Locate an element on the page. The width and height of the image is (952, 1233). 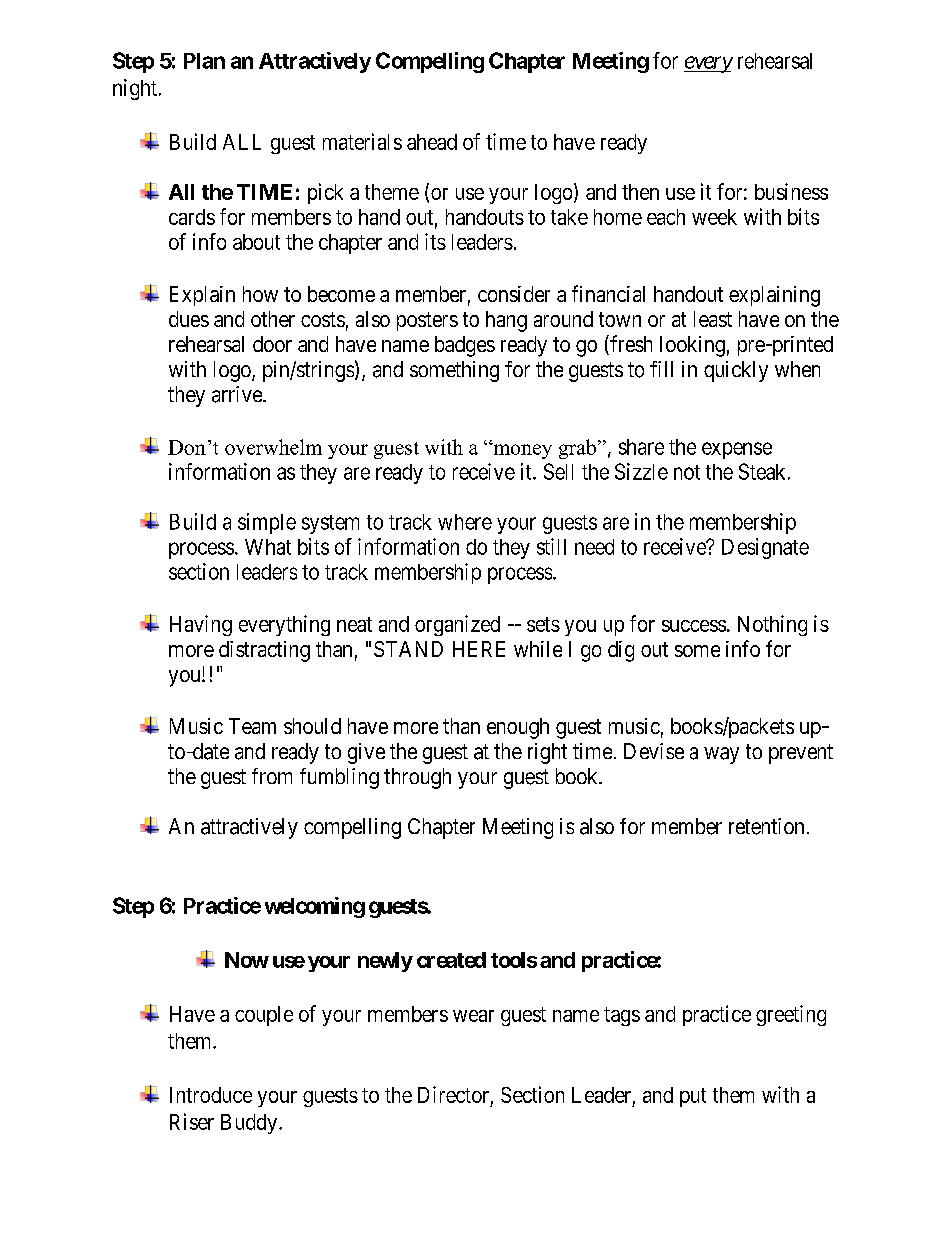
through is located at coordinates (417, 778).
